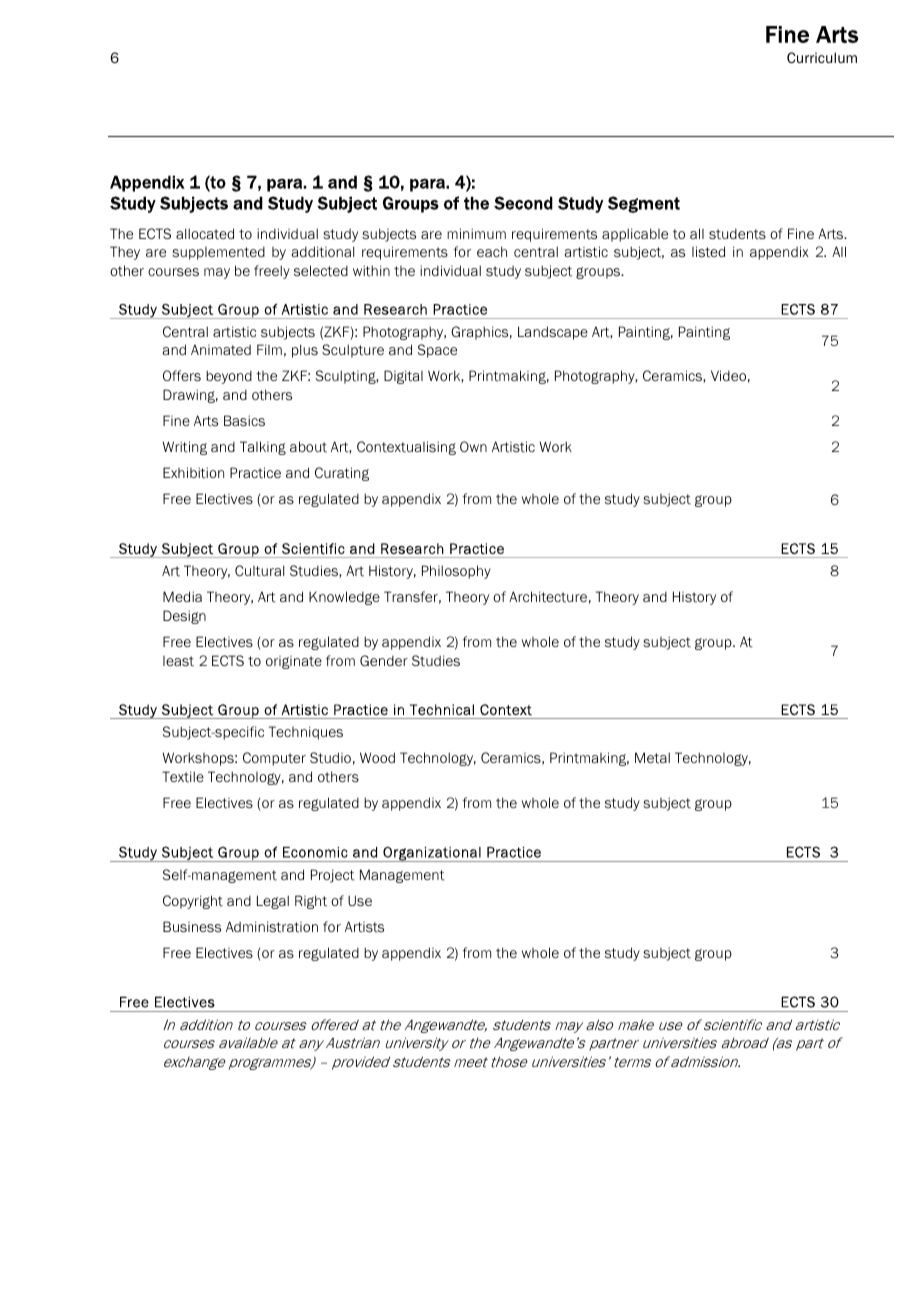 The height and width of the screenshot is (1308, 924). I want to click on allocated, so click(205, 234).
